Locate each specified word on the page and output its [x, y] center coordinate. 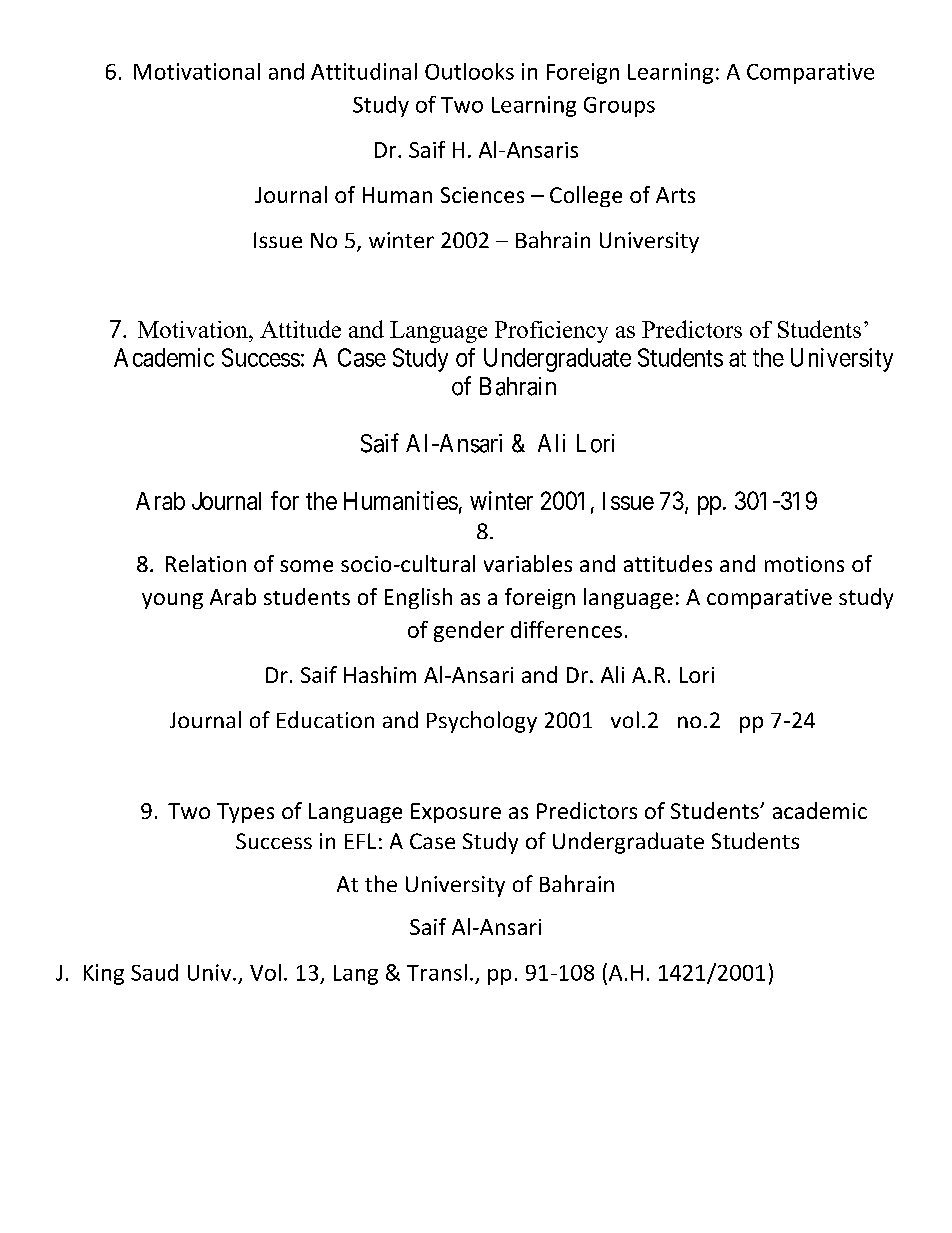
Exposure [456, 813]
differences [566, 629]
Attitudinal [364, 71]
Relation [206, 563]
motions [804, 564]
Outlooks [469, 71]
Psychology [482, 722]
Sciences [482, 195]
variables [528, 563]
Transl [437, 972]
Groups [619, 107]
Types [245, 813]
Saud [154, 972]
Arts [675, 195]
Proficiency [551, 332]
